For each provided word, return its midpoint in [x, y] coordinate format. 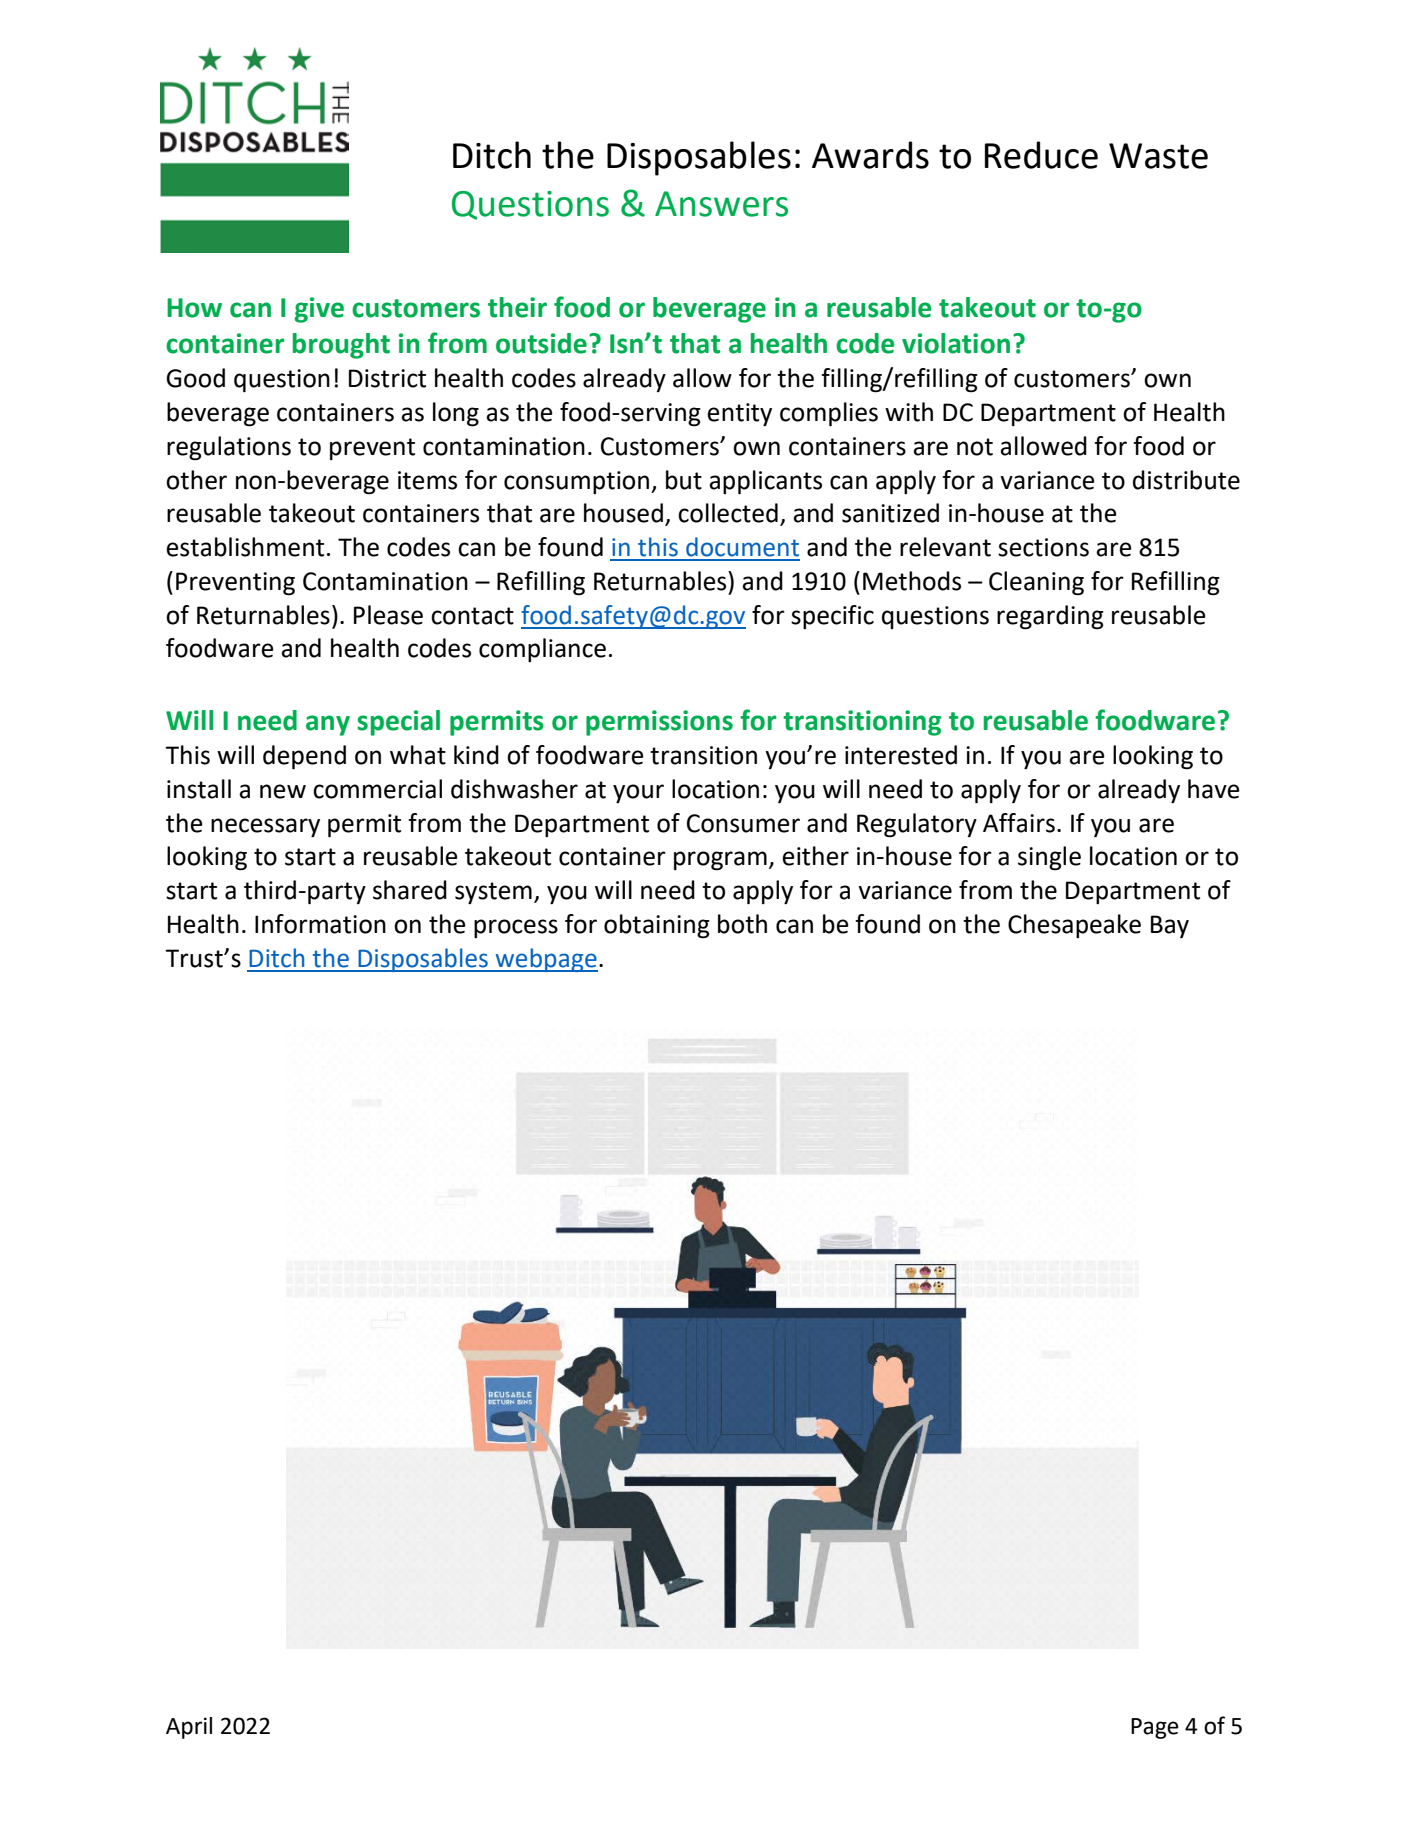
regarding [1050, 617]
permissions [659, 723]
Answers [721, 204]
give [319, 310]
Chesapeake [1074, 926]
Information [320, 924]
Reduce [1041, 155]
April [189, 1728]
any [328, 725]
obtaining [657, 926]
